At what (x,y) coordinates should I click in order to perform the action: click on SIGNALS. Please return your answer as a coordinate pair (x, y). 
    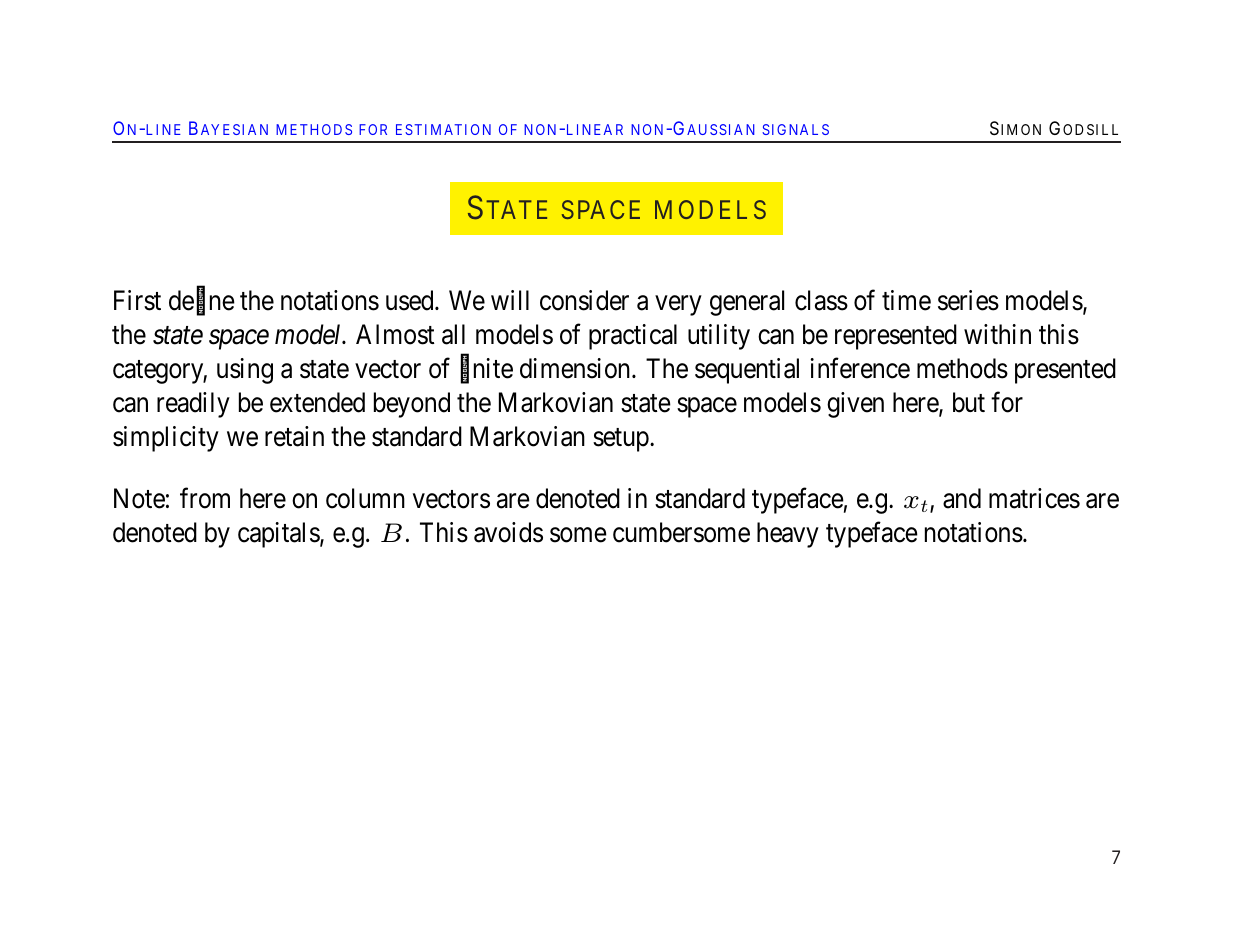
    Looking at the image, I should click on (795, 129).
